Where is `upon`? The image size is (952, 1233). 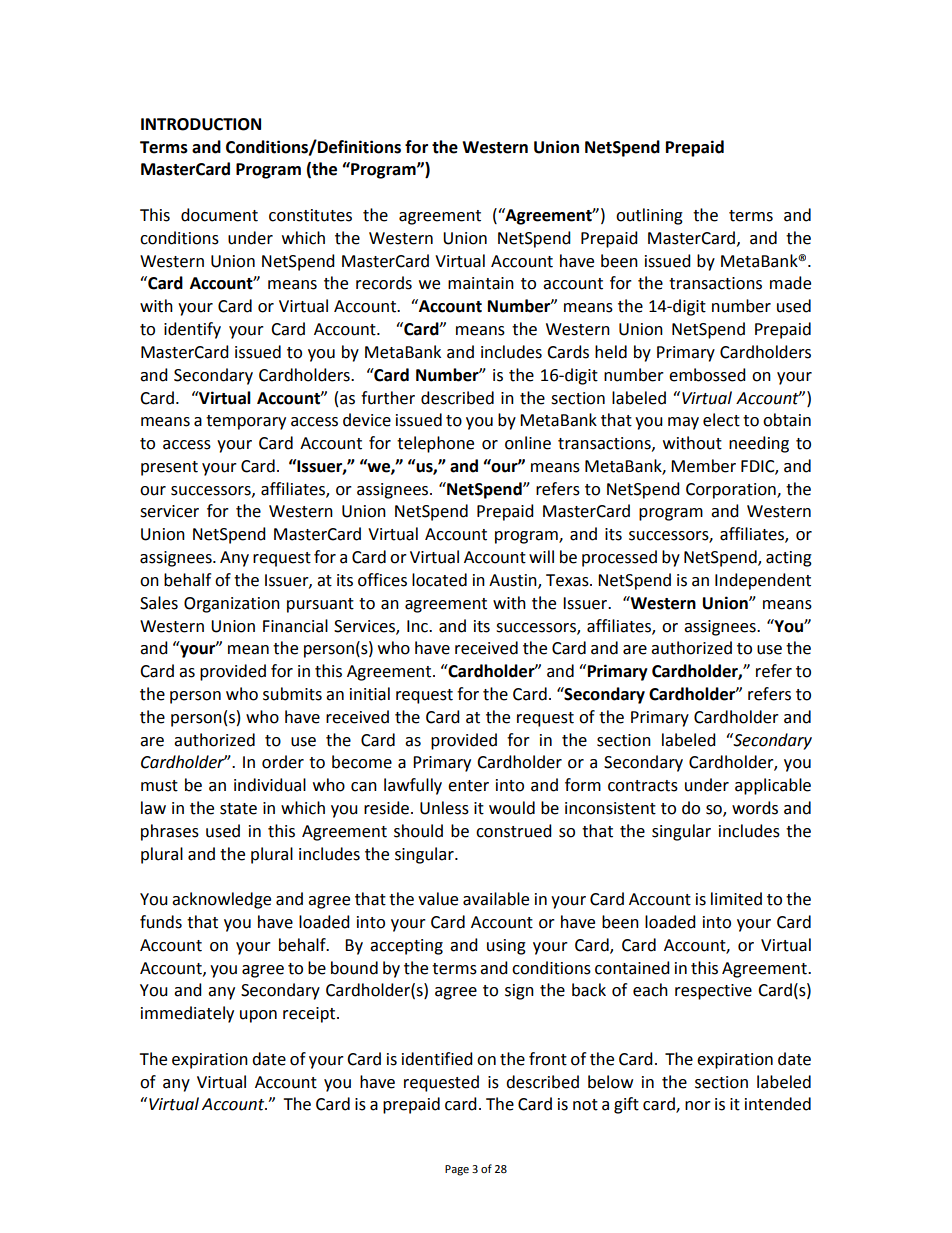
upon is located at coordinates (258, 1016).
